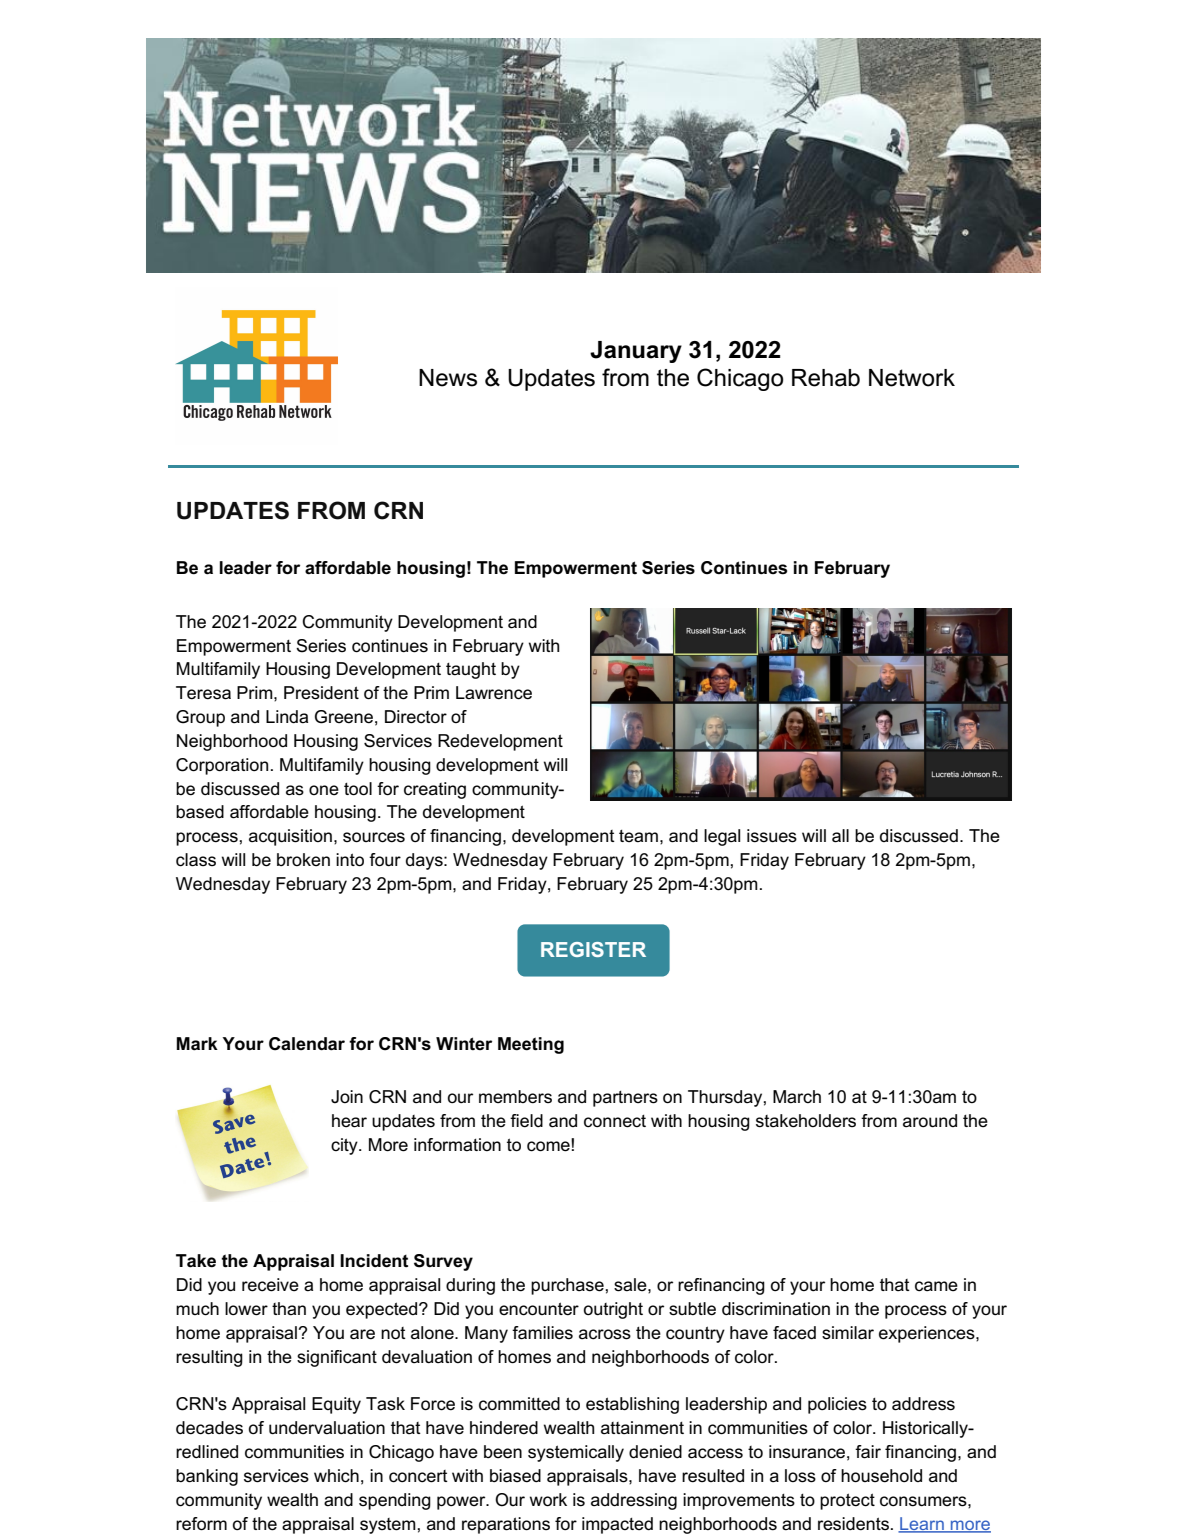  Describe the element at coordinates (526, 1121) in the screenshot. I see `field` at that location.
